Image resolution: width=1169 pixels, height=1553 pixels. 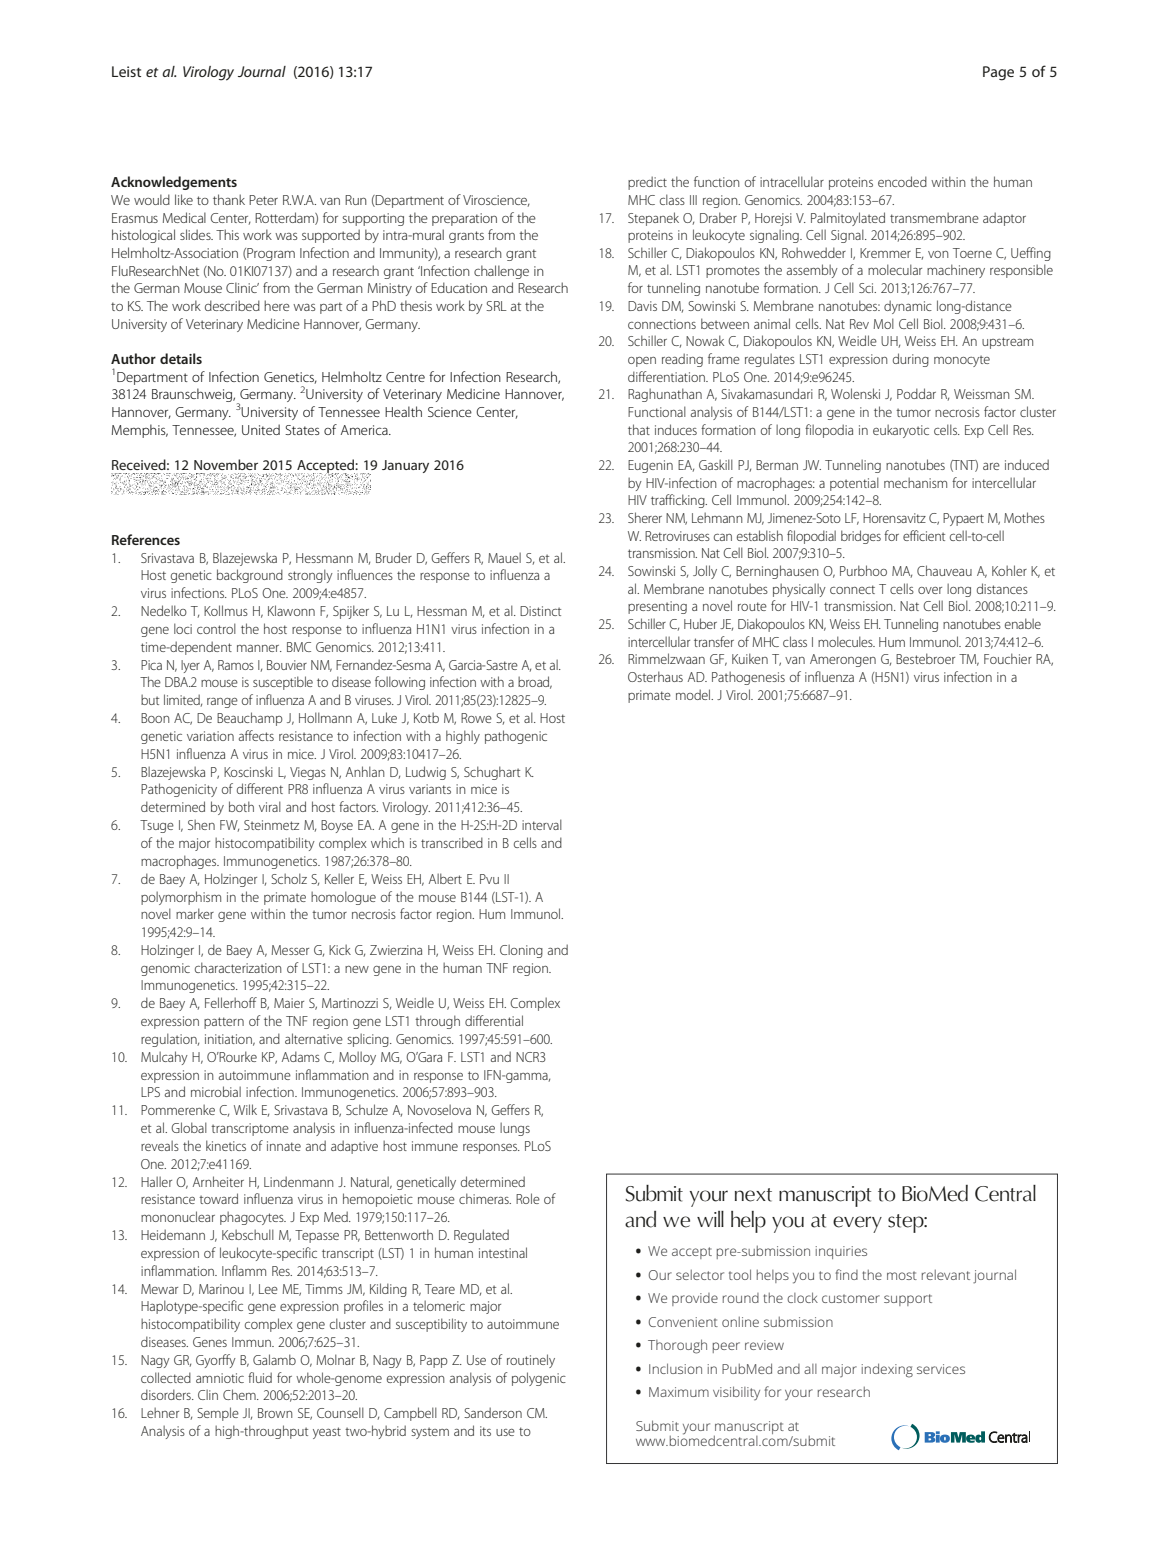 I want to click on predict, so click(x=647, y=183).
